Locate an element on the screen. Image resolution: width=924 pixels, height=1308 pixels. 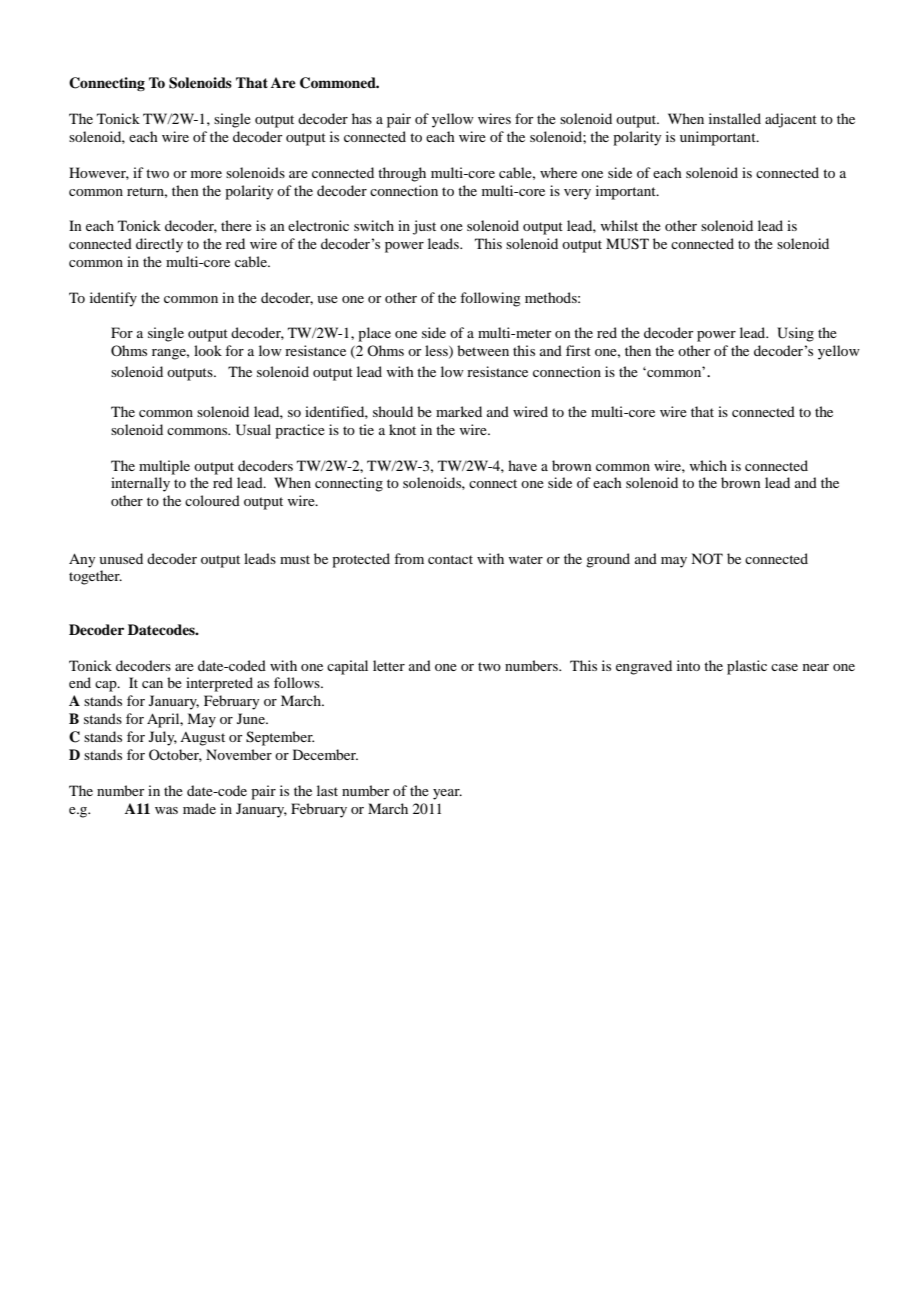
have is located at coordinates (522, 465).
